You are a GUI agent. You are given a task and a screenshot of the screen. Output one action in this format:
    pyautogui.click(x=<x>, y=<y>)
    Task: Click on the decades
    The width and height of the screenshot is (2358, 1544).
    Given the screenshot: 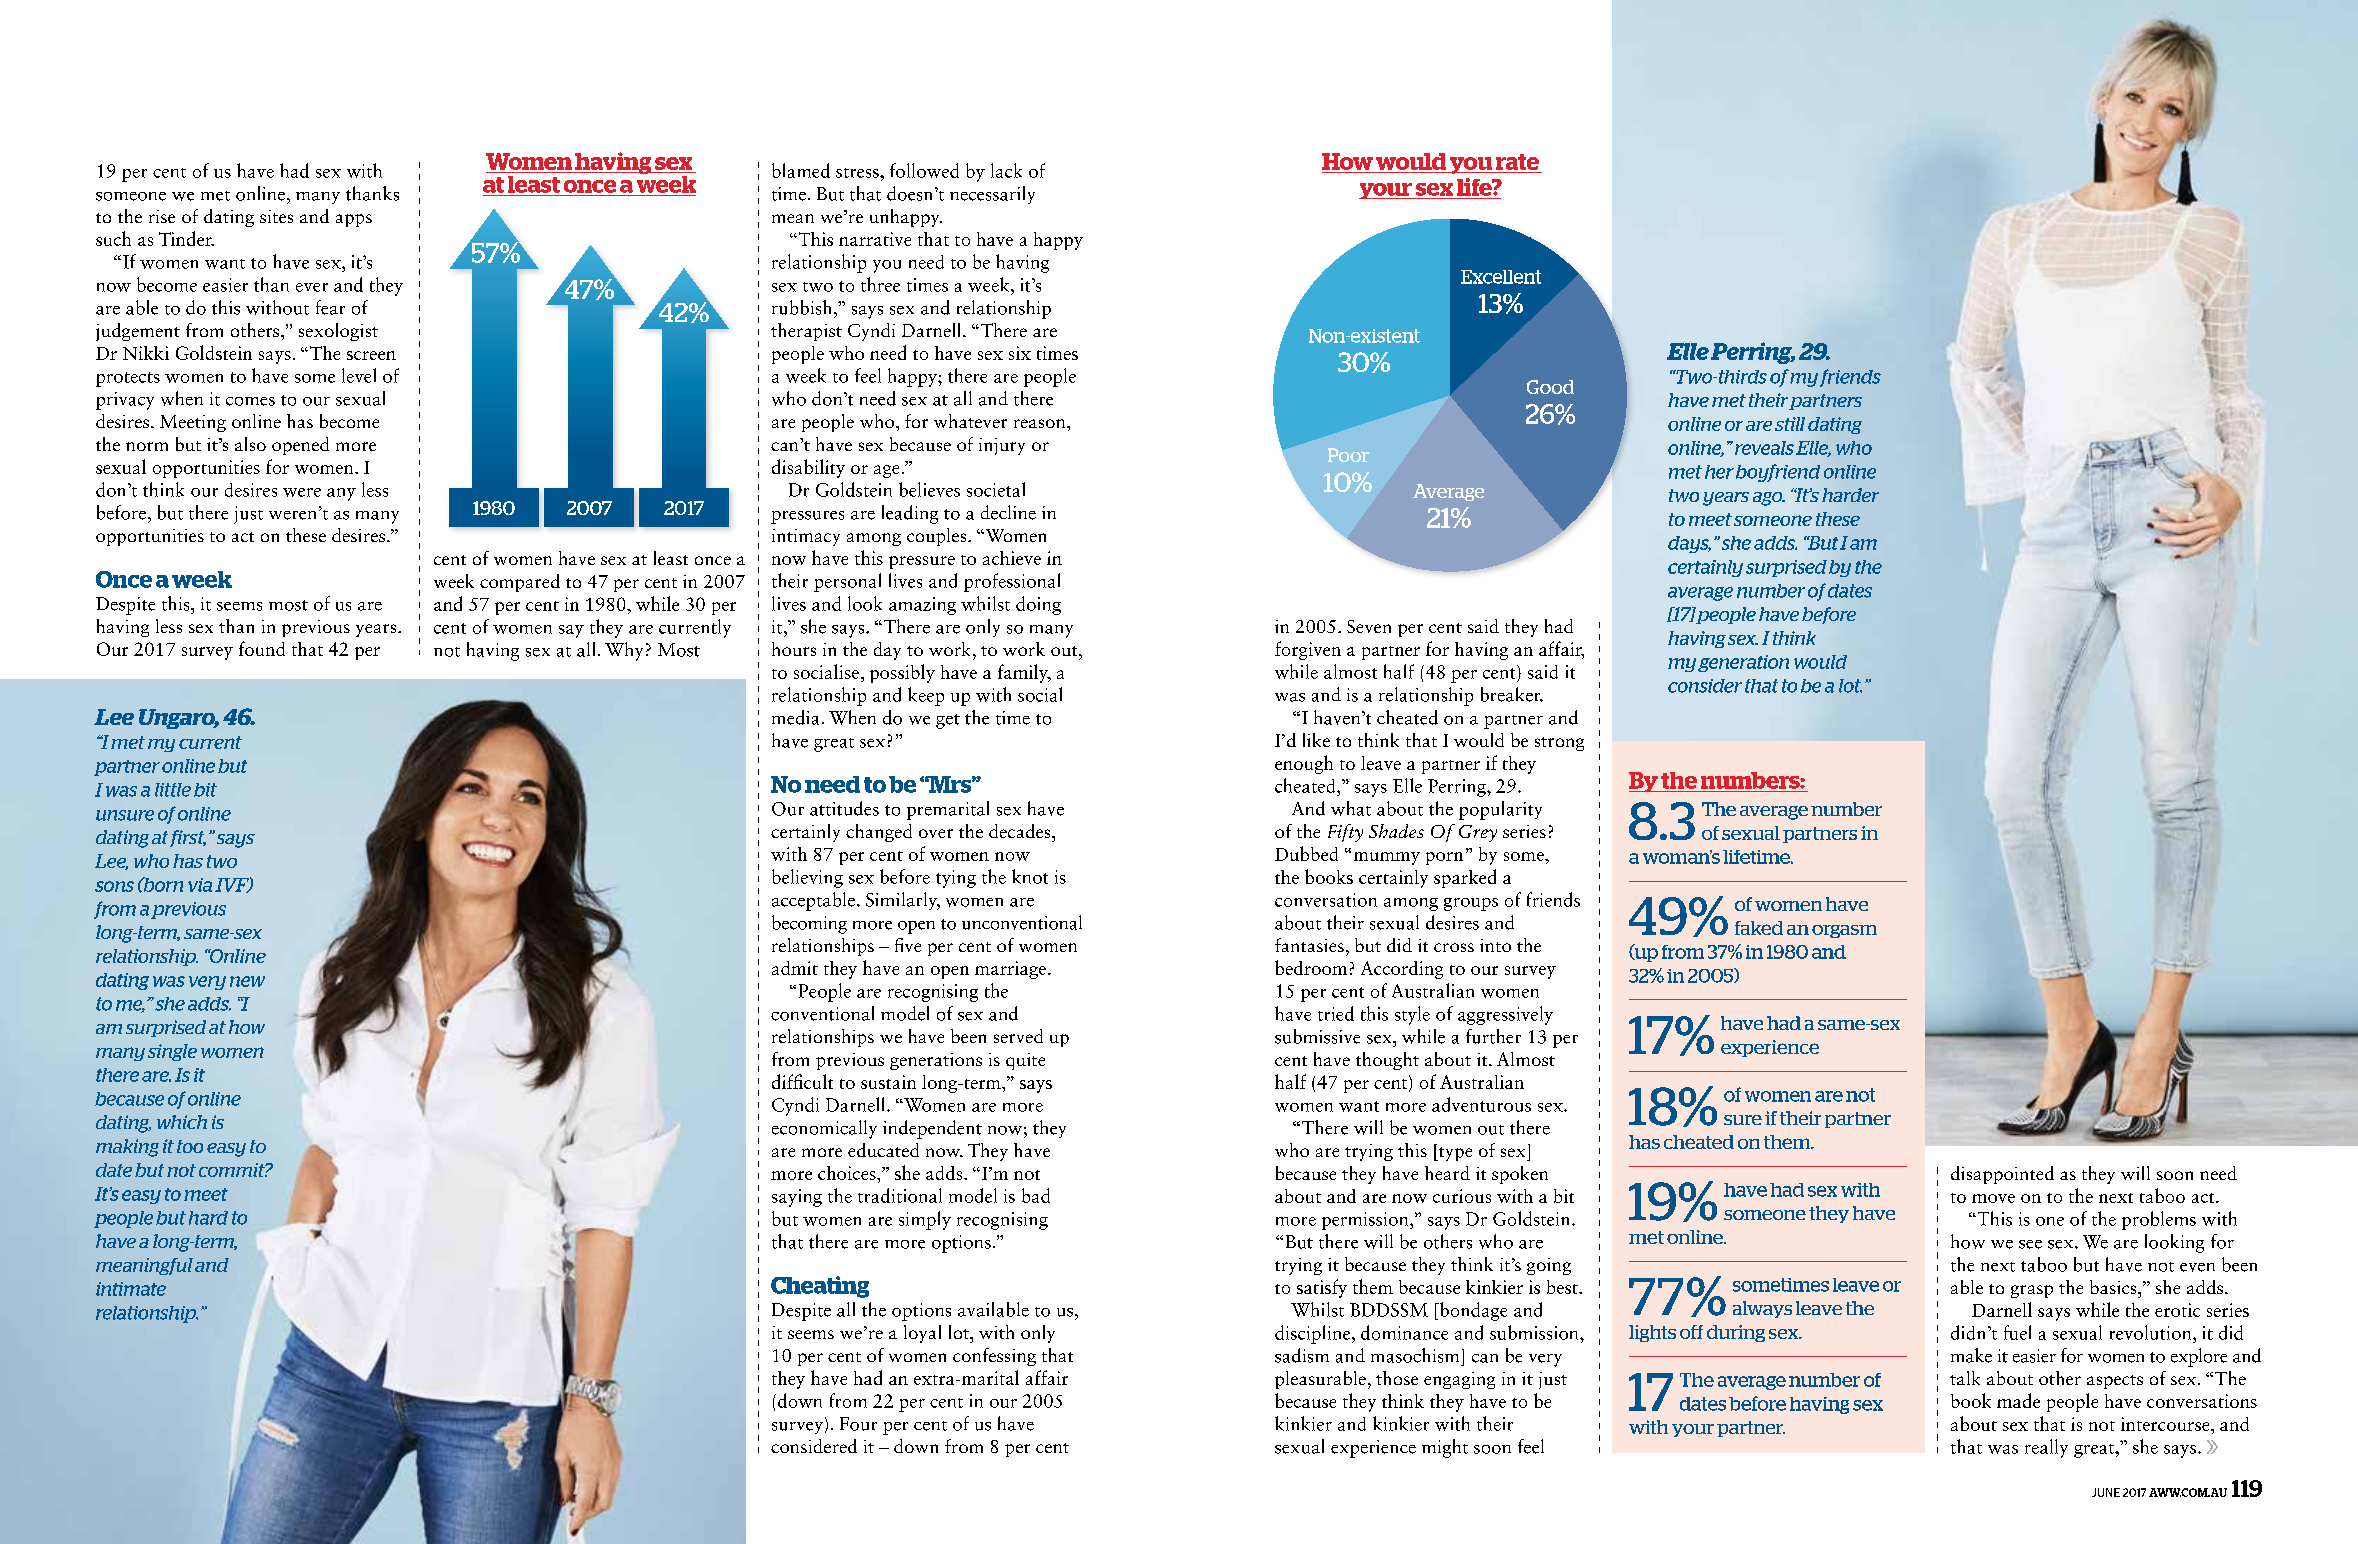 What is the action you would take?
    pyautogui.click(x=1021, y=831)
